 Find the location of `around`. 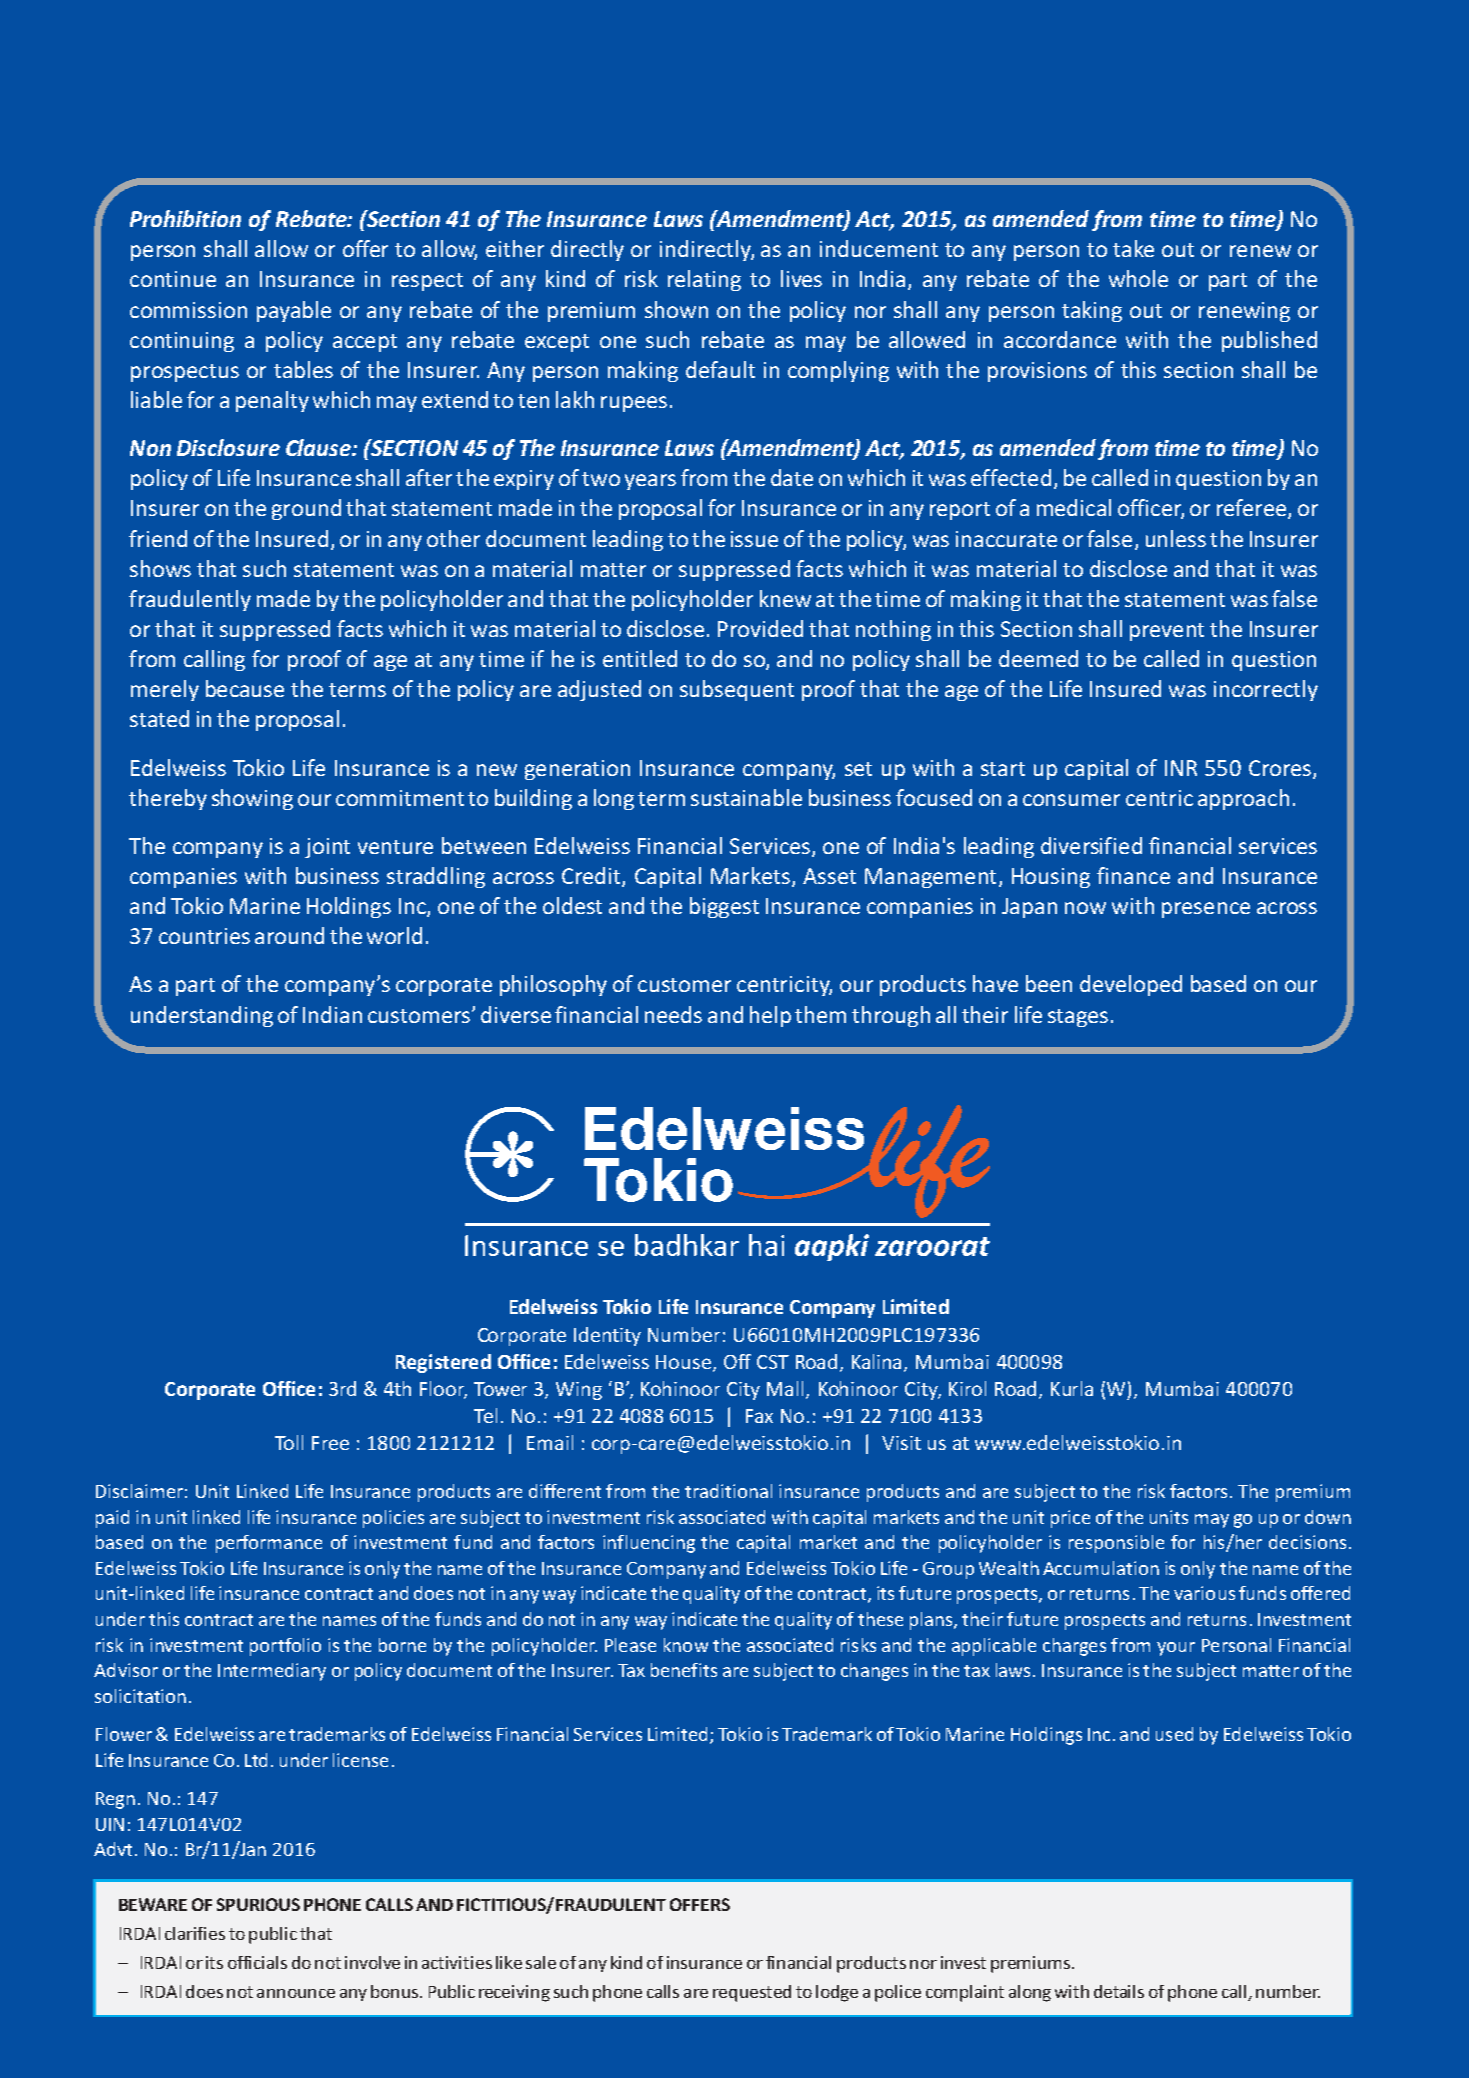

around is located at coordinates (289, 935).
